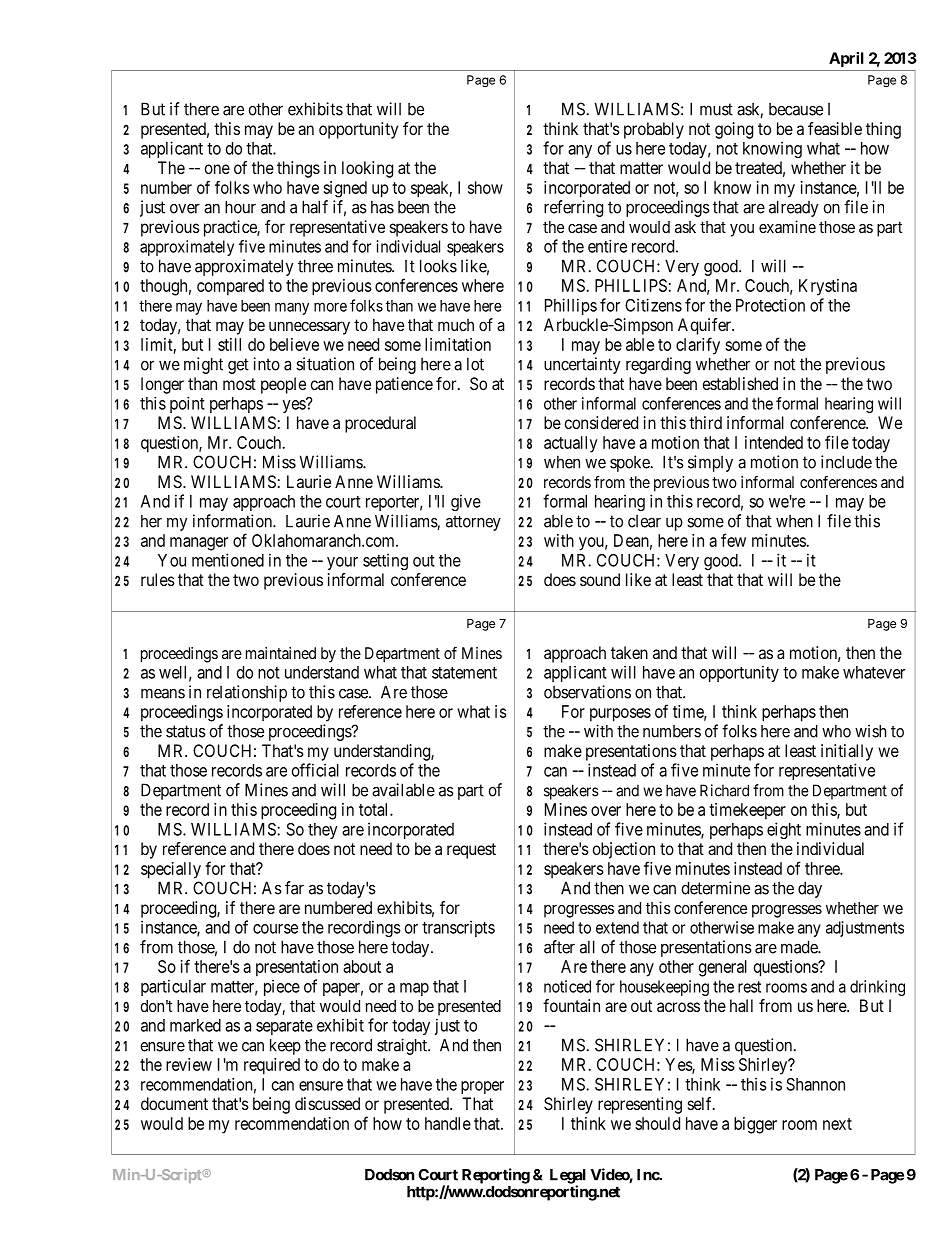  Describe the element at coordinates (275, 929) in the screenshot. I see `course` at that location.
